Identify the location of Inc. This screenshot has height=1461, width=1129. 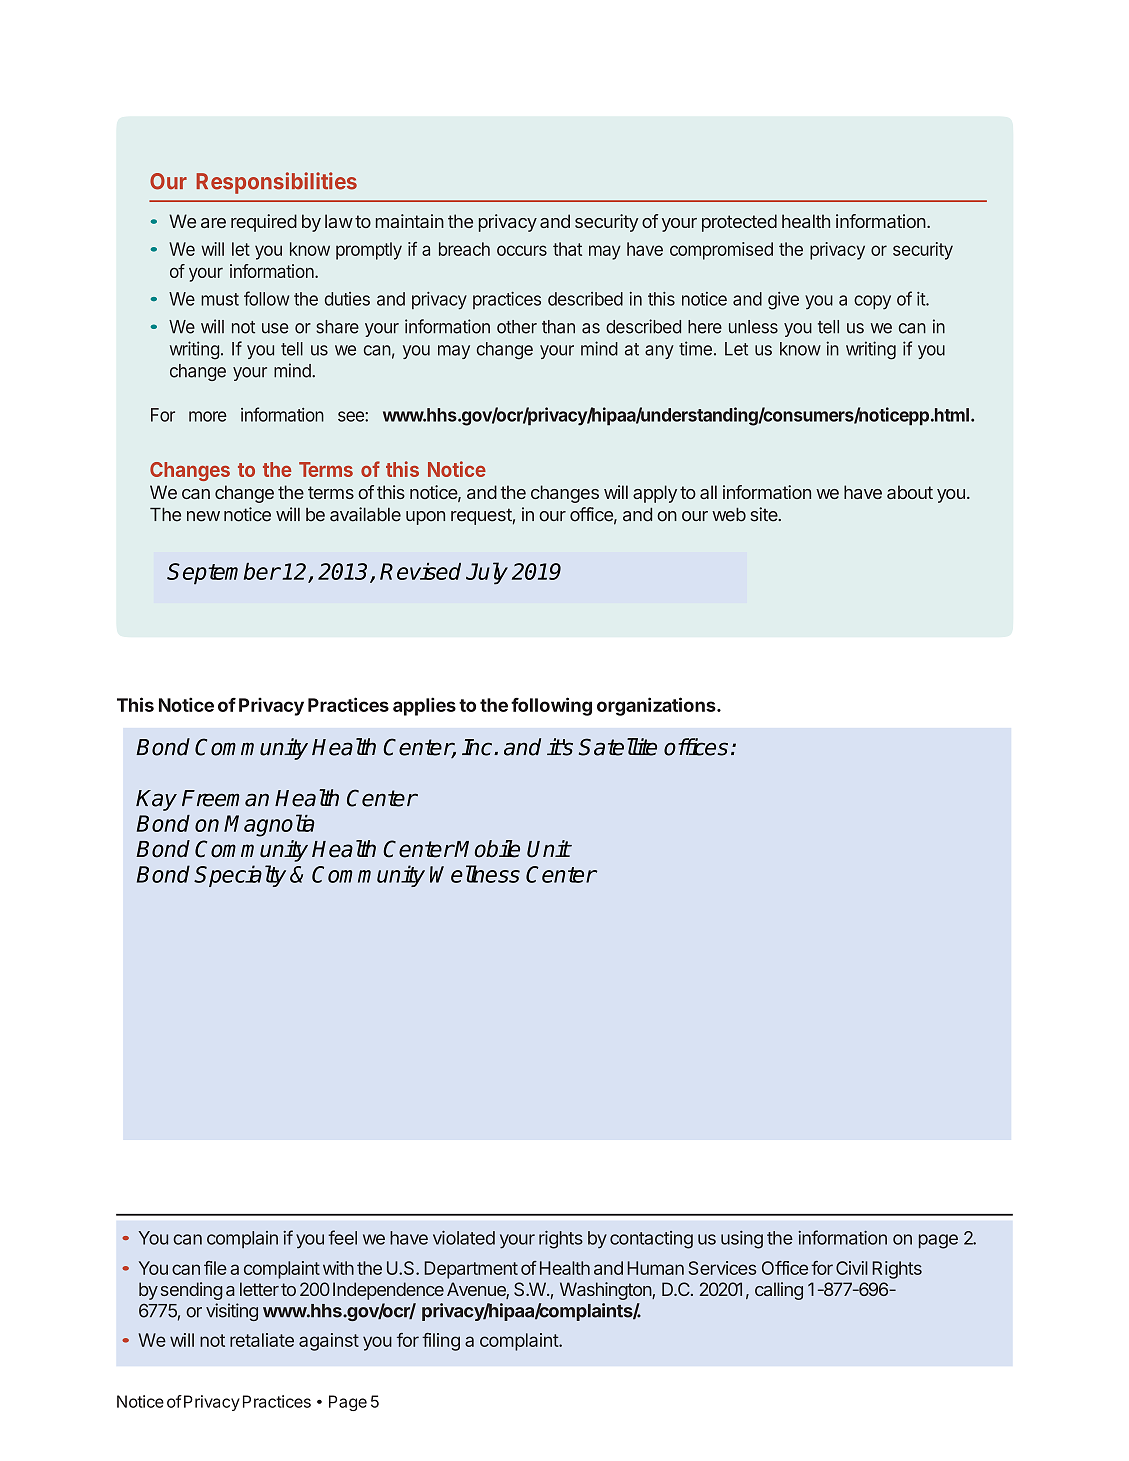
(477, 747).
